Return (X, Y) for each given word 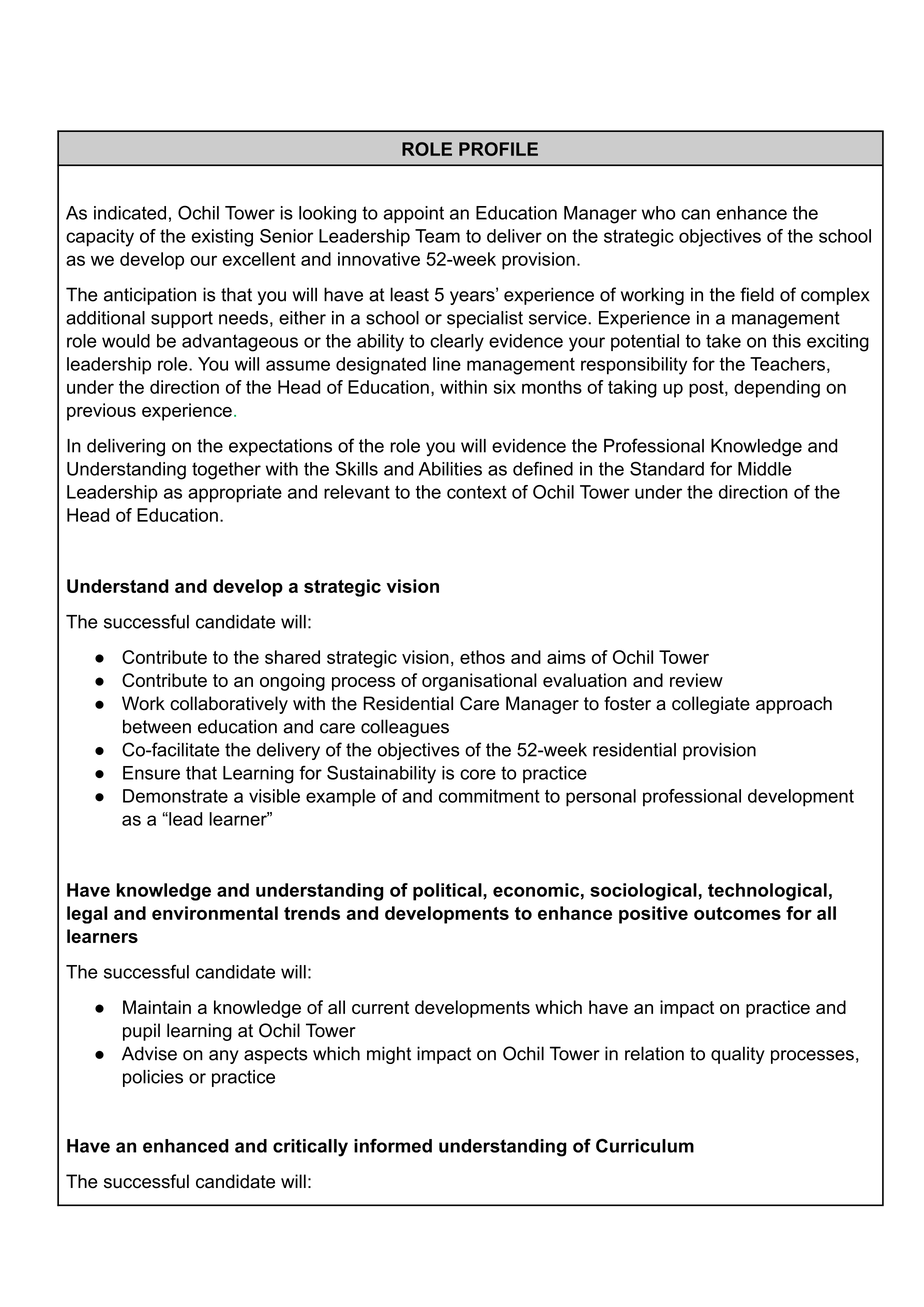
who (658, 213)
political (447, 892)
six (505, 387)
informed (393, 1145)
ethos (482, 657)
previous (101, 412)
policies (153, 1078)
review (696, 680)
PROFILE (498, 149)
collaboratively (229, 705)
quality (738, 1055)
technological (767, 892)
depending (777, 389)
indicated (130, 213)
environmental (215, 913)
